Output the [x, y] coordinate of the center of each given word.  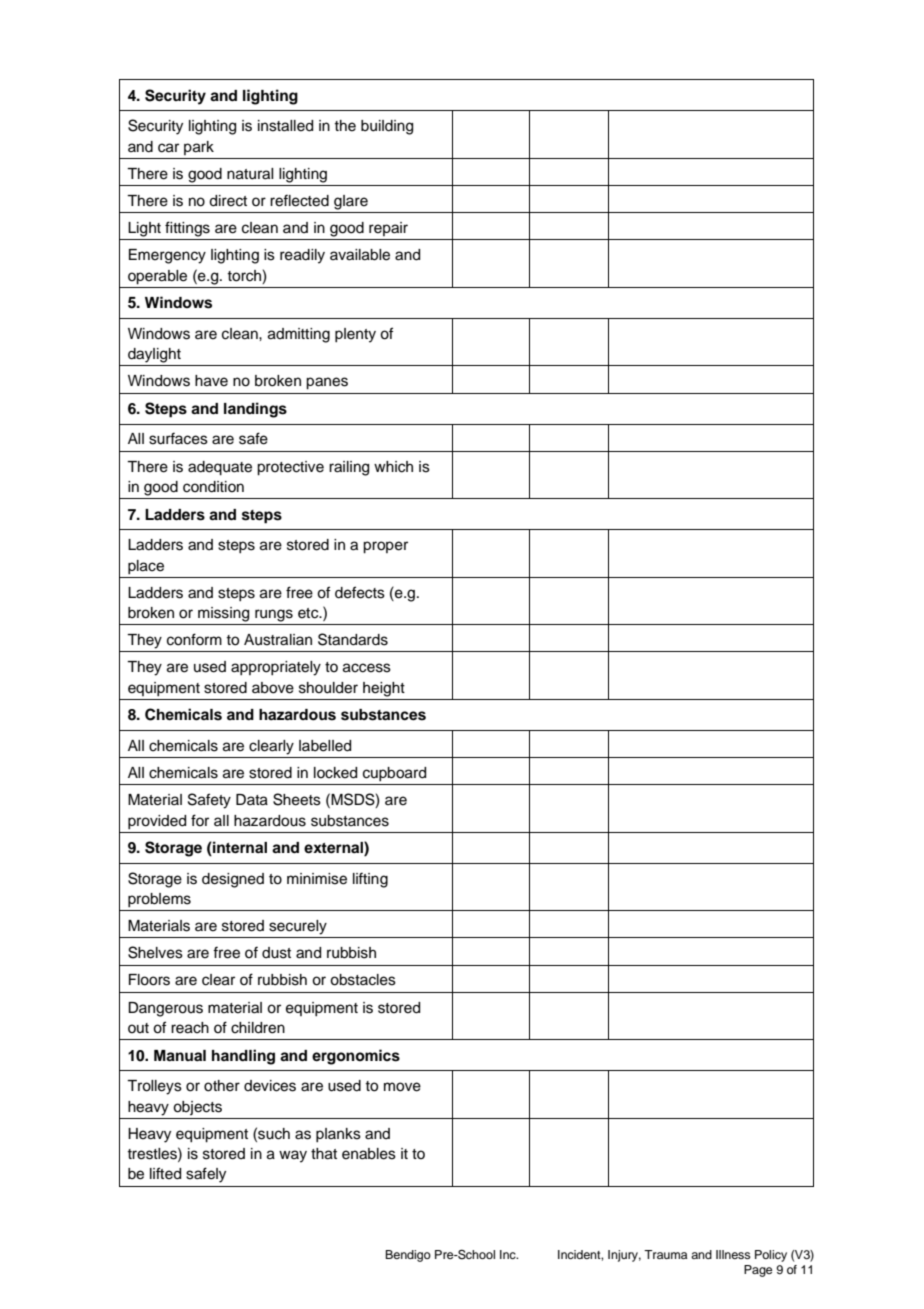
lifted [165, 1173]
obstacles [363, 980]
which [393, 467]
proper [385, 547]
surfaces [178, 438]
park [199, 148]
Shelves [155, 952]
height [384, 689]
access [367, 668]
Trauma [665, 1254]
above [273, 688]
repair [388, 229]
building [387, 127]
